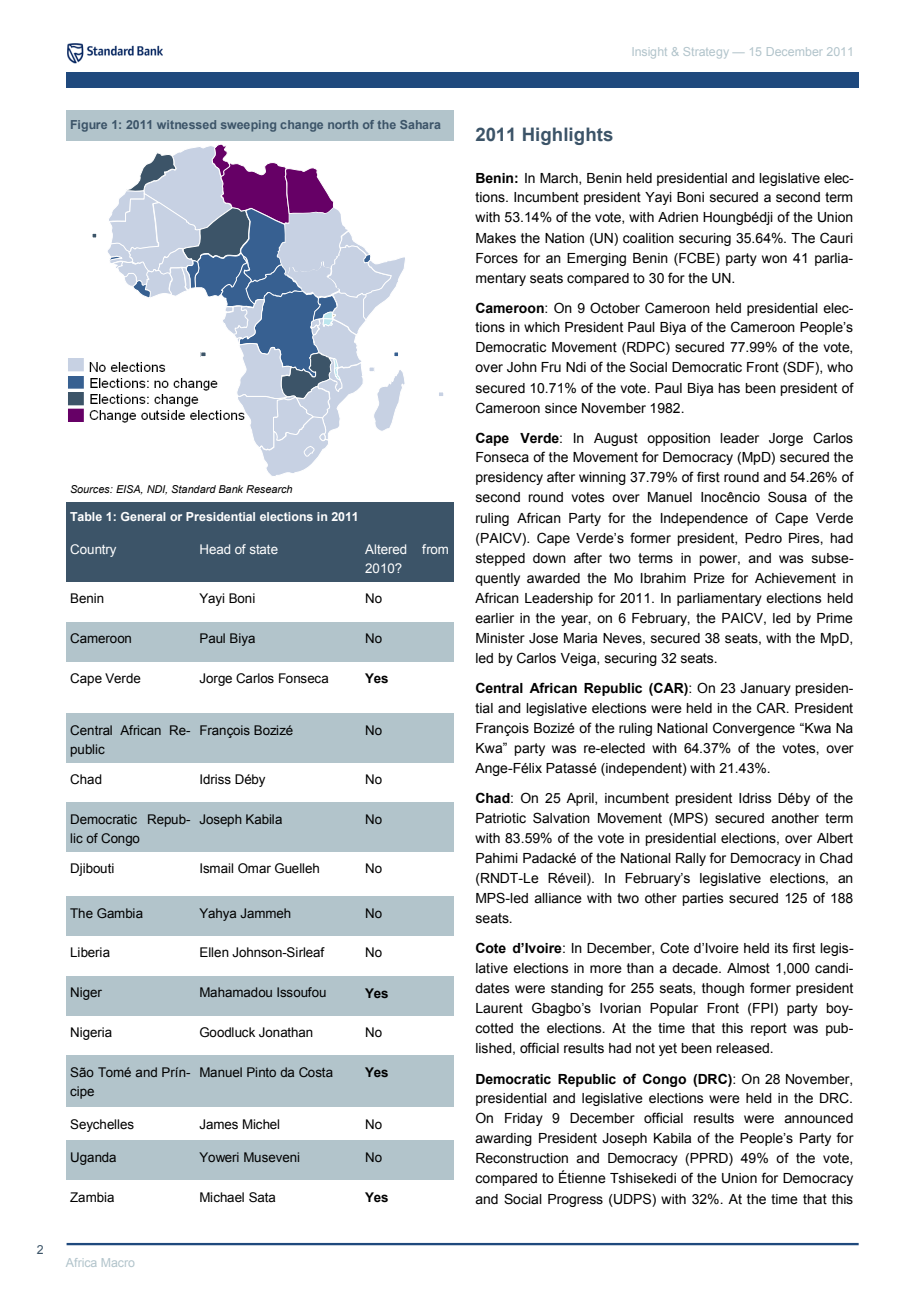 The width and height of the screenshot is (924, 1308). What do you see at coordinates (729, 388) in the screenshot?
I see `has` at bounding box center [729, 388].
